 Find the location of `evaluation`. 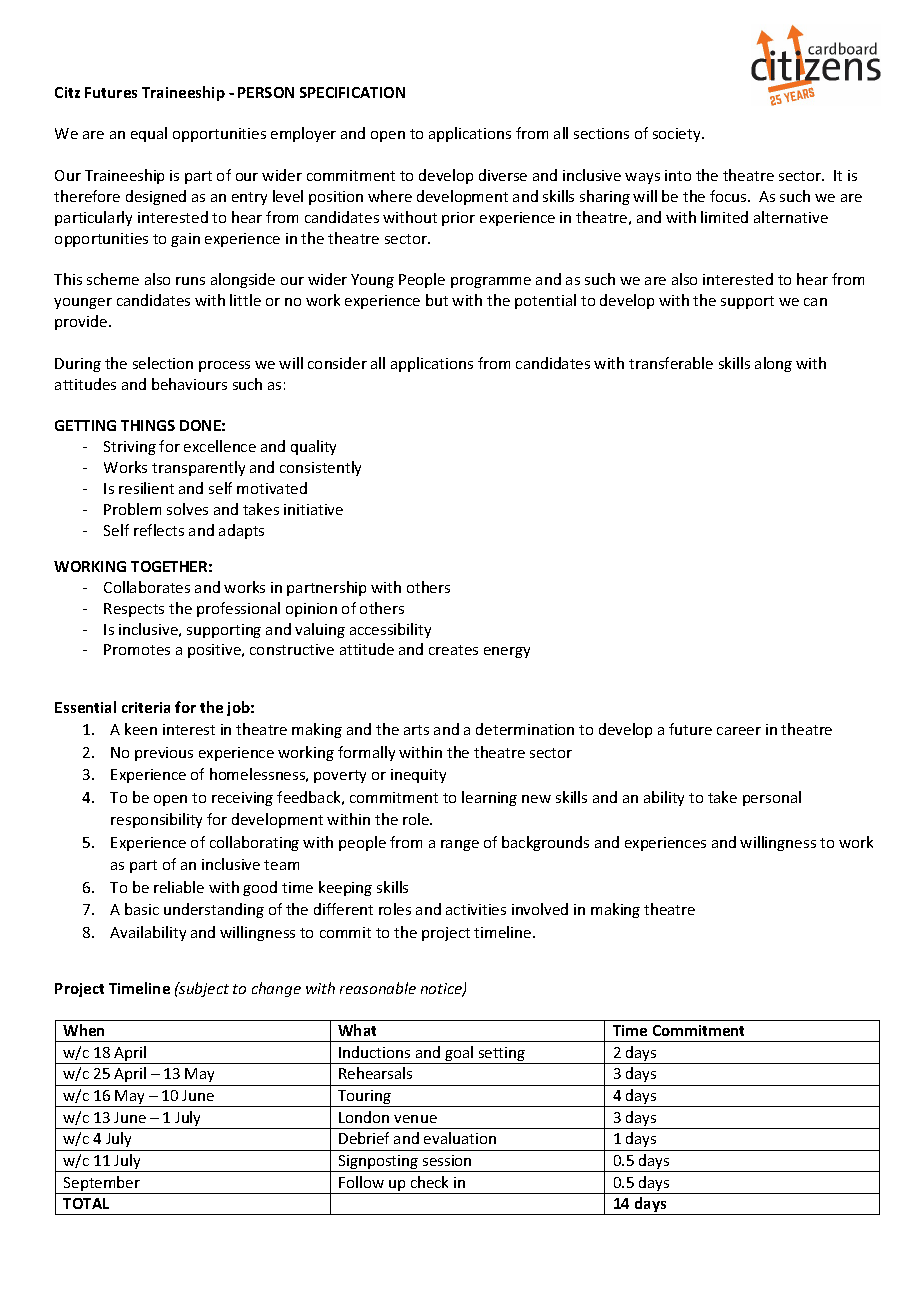

evaluation is located at coordinates (460, 1138).
